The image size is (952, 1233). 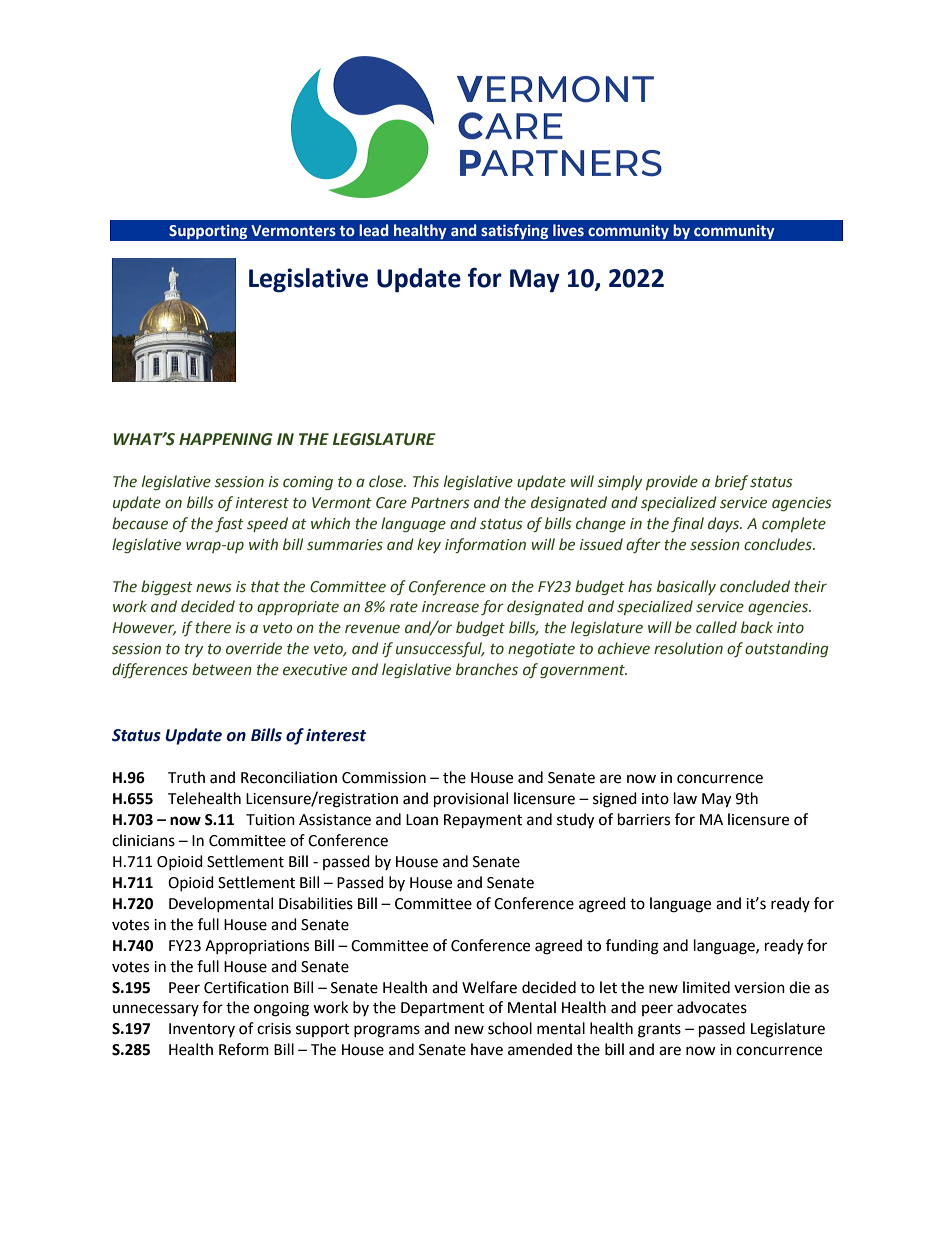 I want to click on lives, so click(x=568, y=230).
